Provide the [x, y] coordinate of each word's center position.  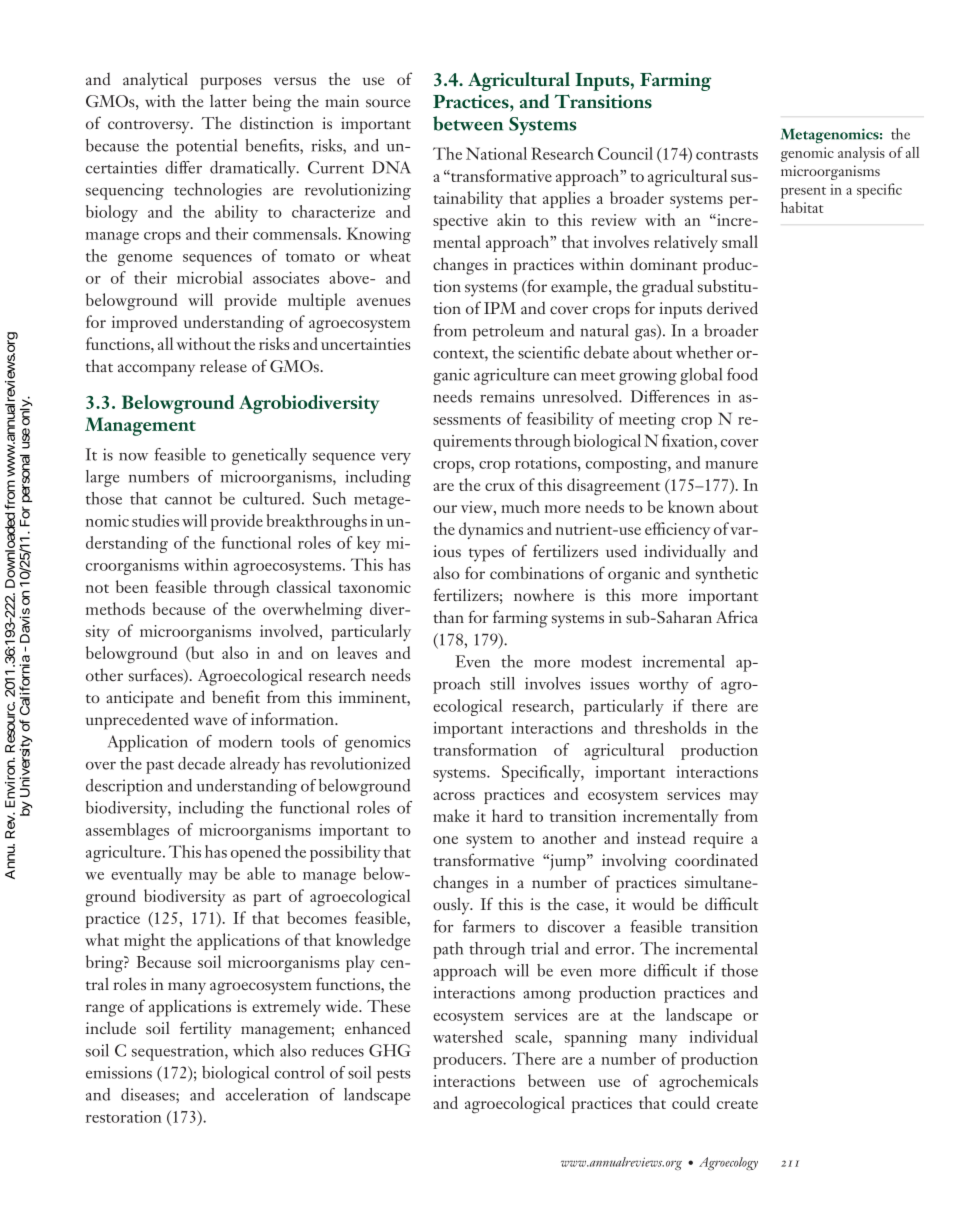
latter [228, 100]
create [737, 1104]
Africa [737, 616]
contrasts [727, 155]
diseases [149, 1094]
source [388, 103]
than [448, 617]
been [132, 586]
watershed [468, 1036]
